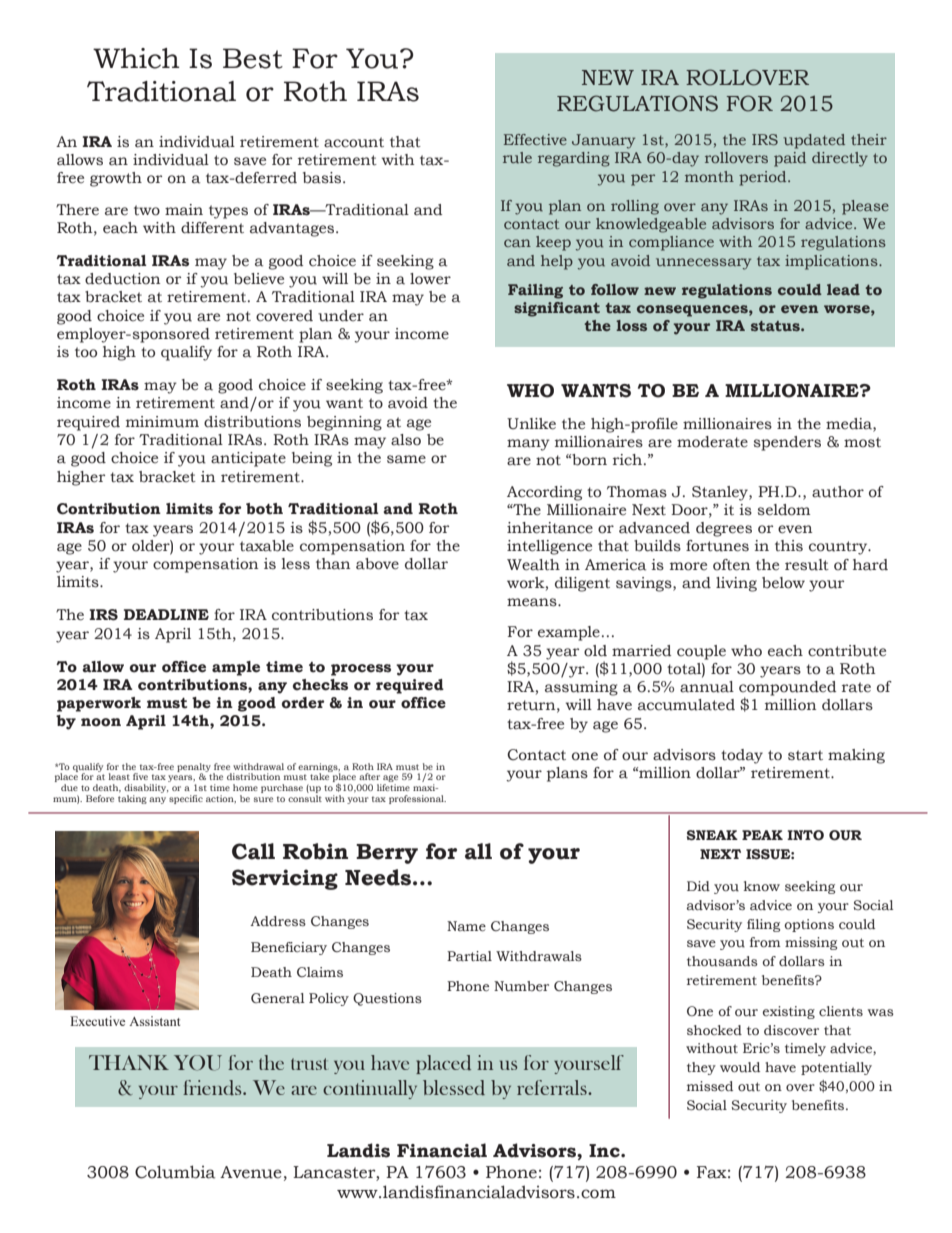 The width and height of the page is (952, 1233). Describe the element at coordinates (553, 1087) in the page. I see `referrals` at that location.
